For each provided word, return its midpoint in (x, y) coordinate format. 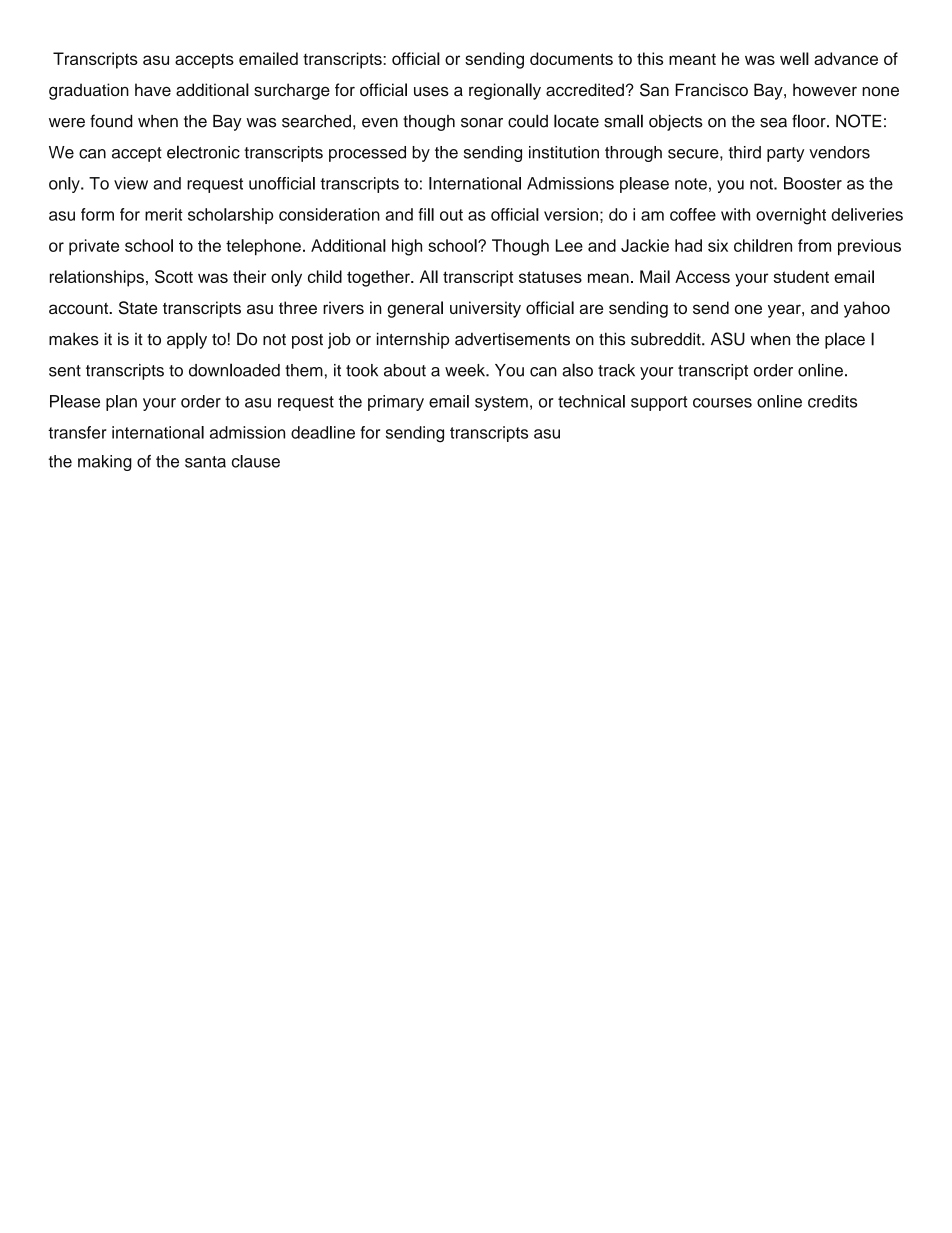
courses (722, 403)
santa (205, 462)
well (794, 58)
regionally (505, 91)
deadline (323, 432)
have (153, 90)
